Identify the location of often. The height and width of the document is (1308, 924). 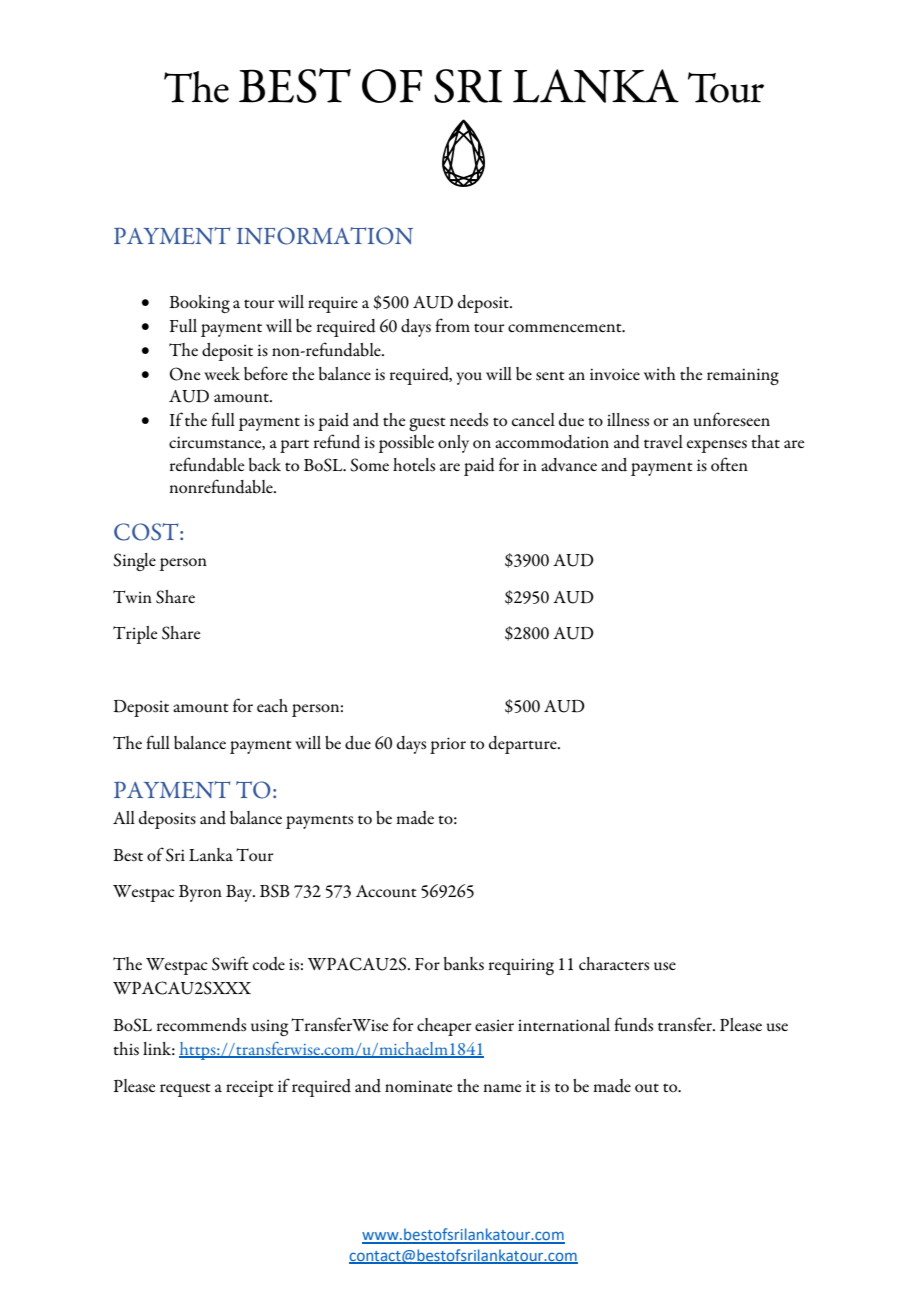
(729, 464).
